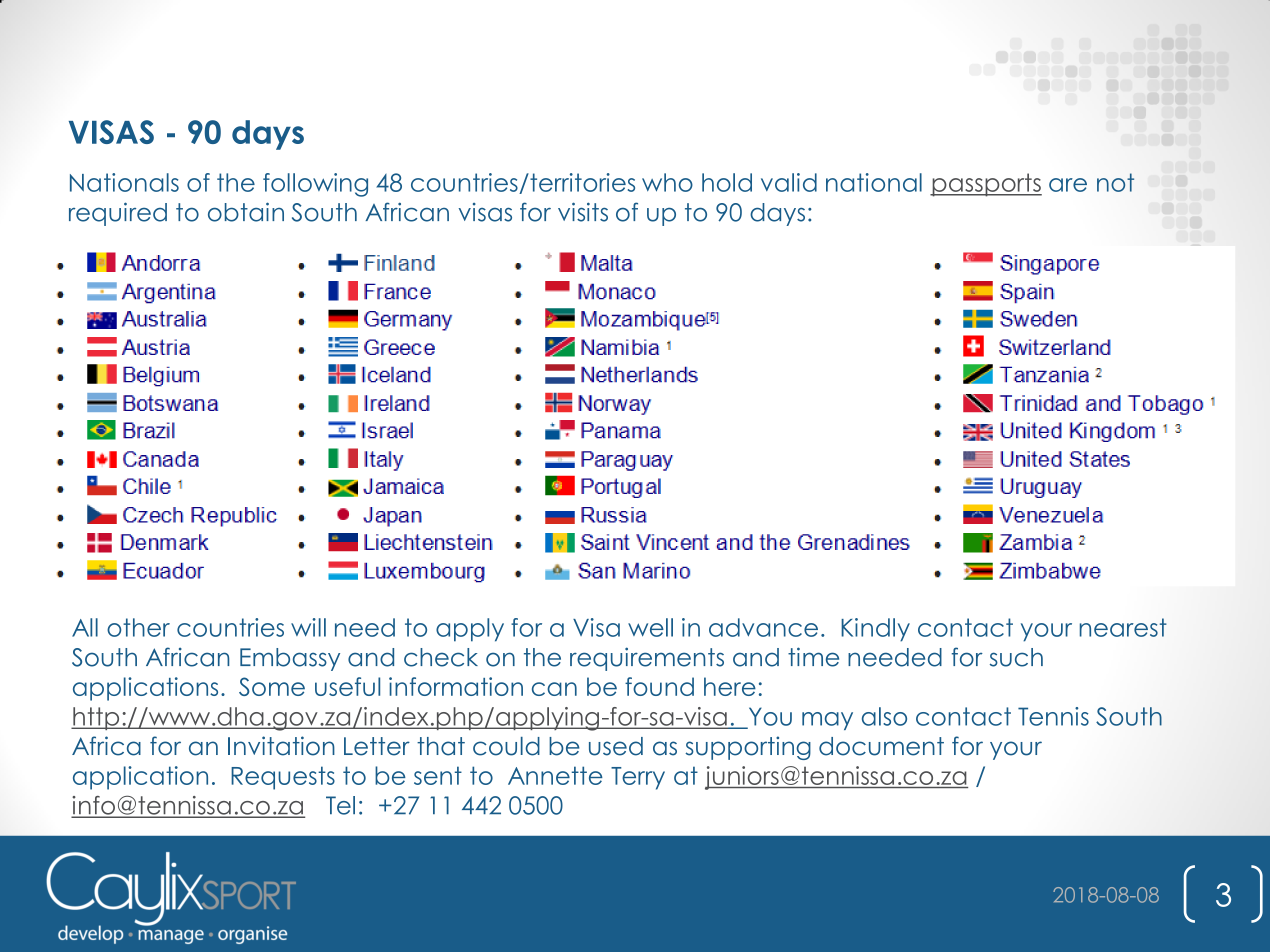 This screenshot has height=952, width=1270. Describe the element at coordinates (881, 746) in the screenshot. I see `document` at that location.
